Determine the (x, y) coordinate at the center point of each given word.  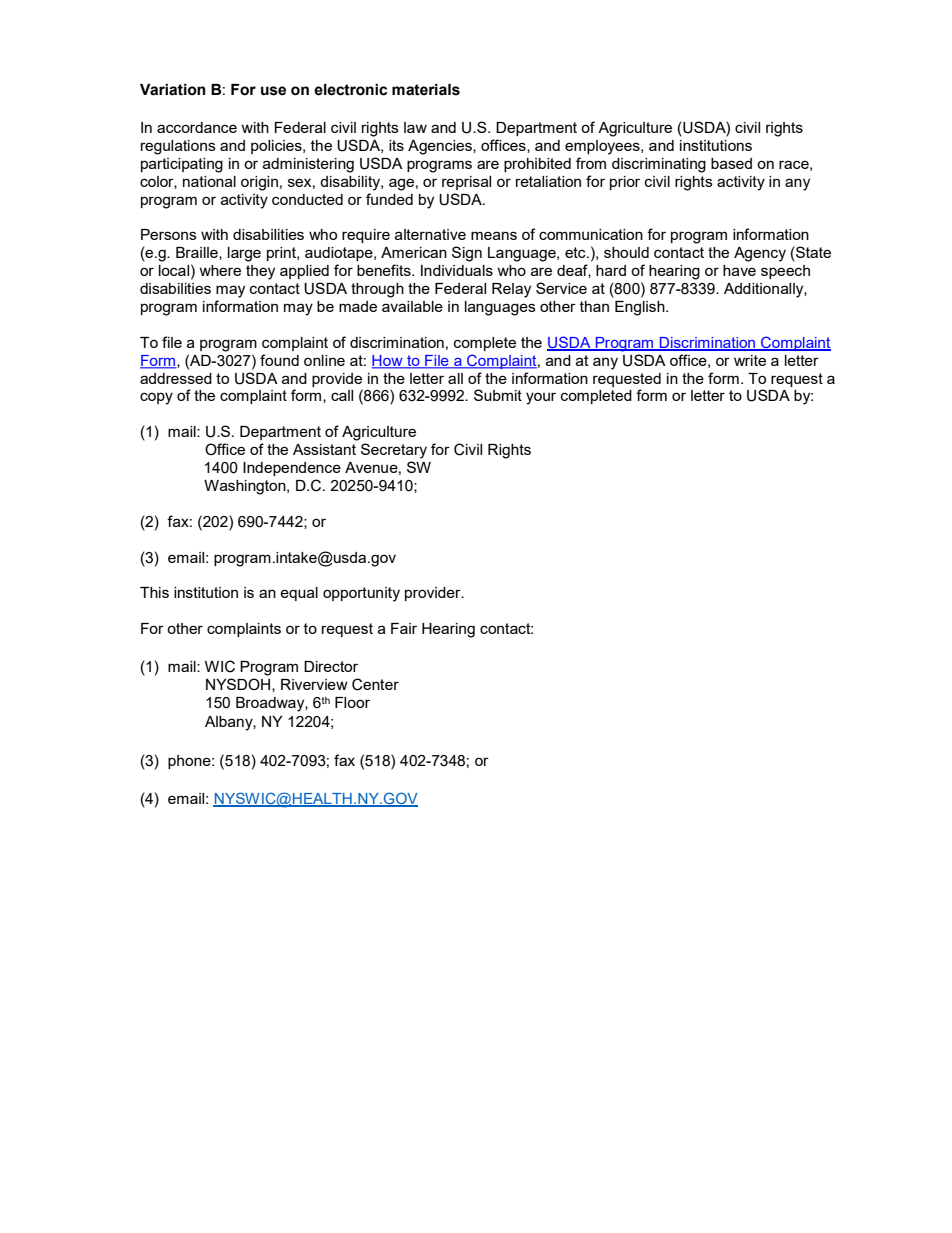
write (750, 360)
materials (426, 90)
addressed (176, 378)
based (731, 163)
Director (331, 666)
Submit (498, 395)
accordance (197, 127)
